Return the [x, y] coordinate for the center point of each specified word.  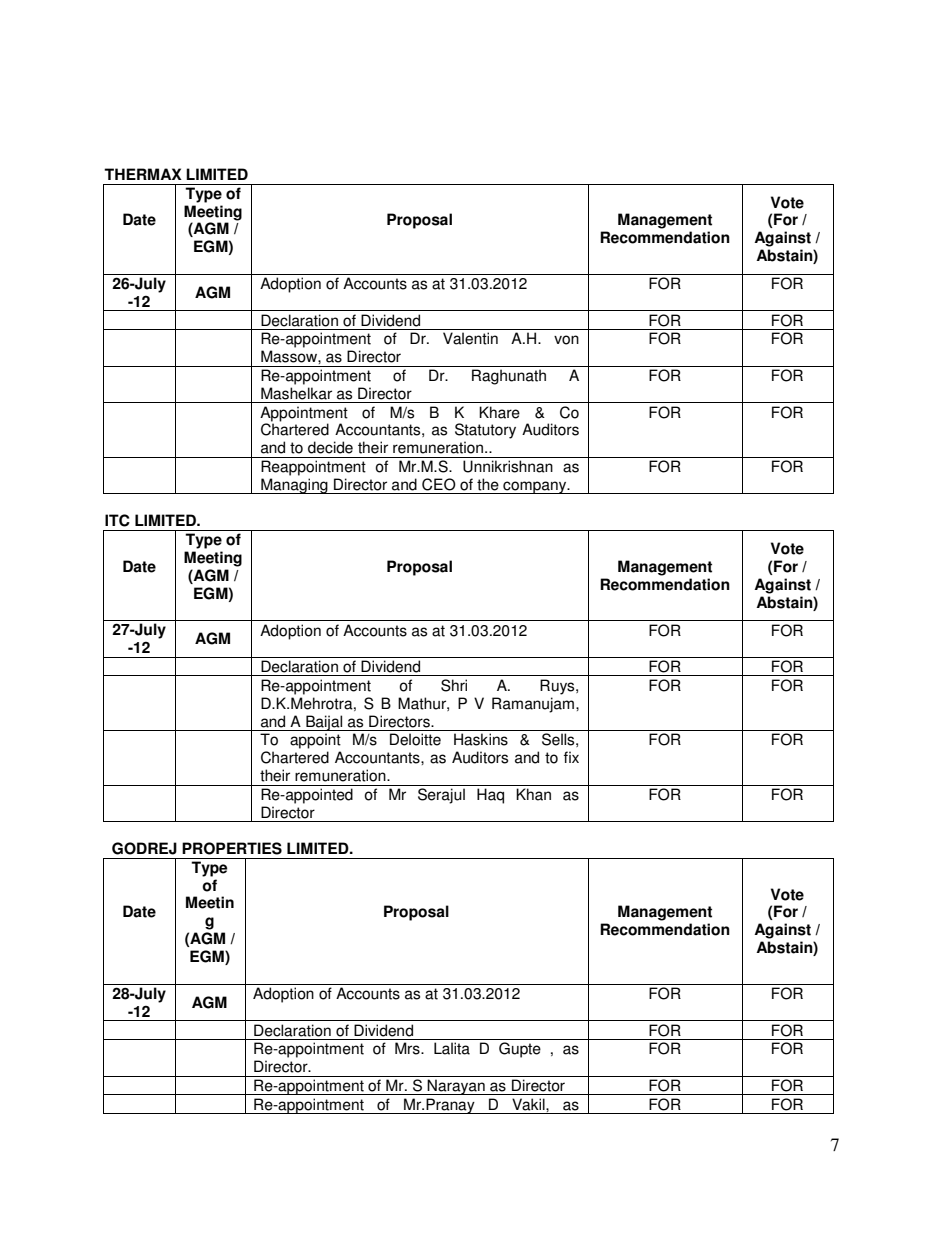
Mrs [408, 1048]
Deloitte [415, 739]
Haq [490, 796]
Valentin [470, 338]
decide [330, 447]
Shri [454, 685]
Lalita [452, 1048]
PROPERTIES [232, 848]
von [566, 340]
